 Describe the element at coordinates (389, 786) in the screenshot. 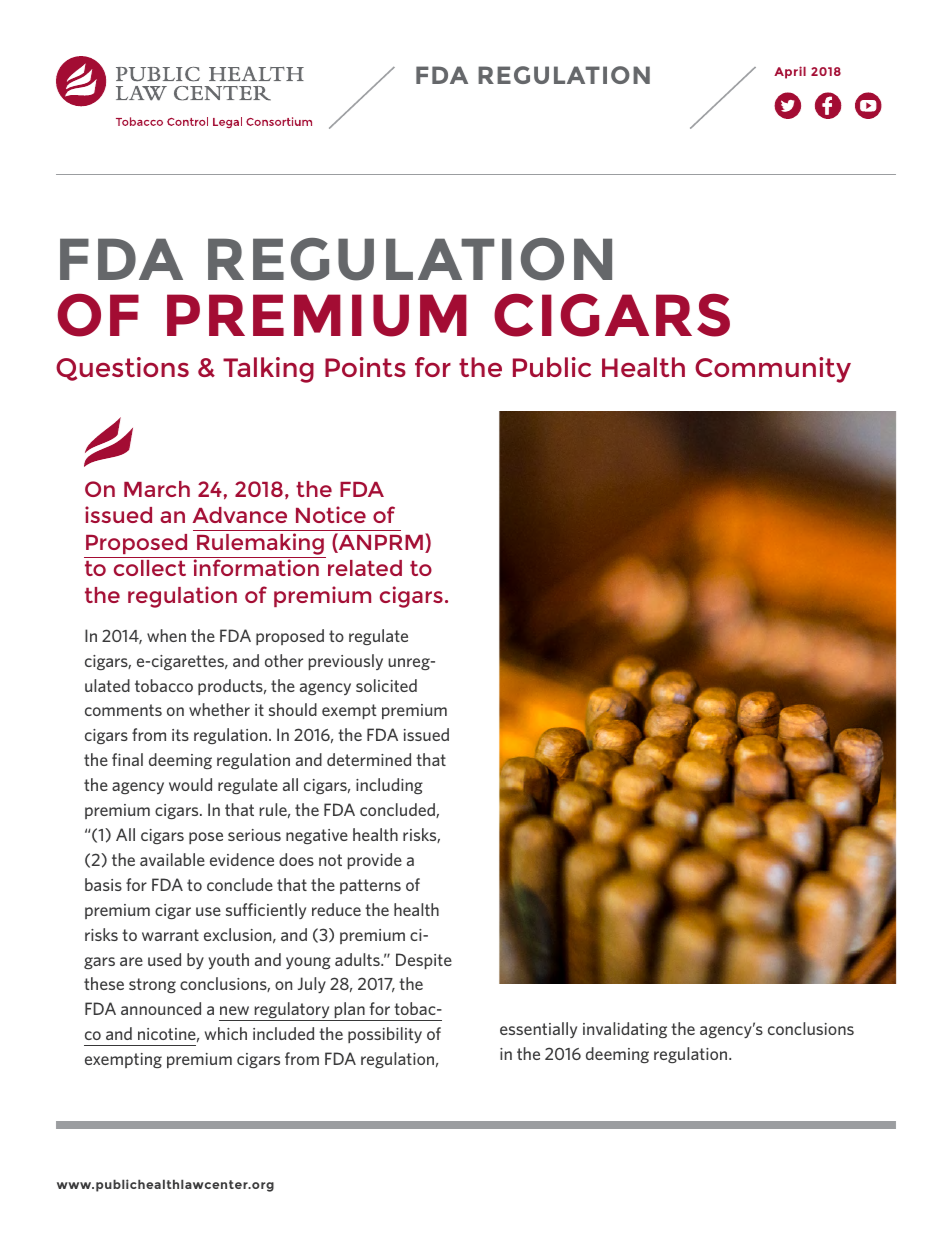

I see `including` at that location.
